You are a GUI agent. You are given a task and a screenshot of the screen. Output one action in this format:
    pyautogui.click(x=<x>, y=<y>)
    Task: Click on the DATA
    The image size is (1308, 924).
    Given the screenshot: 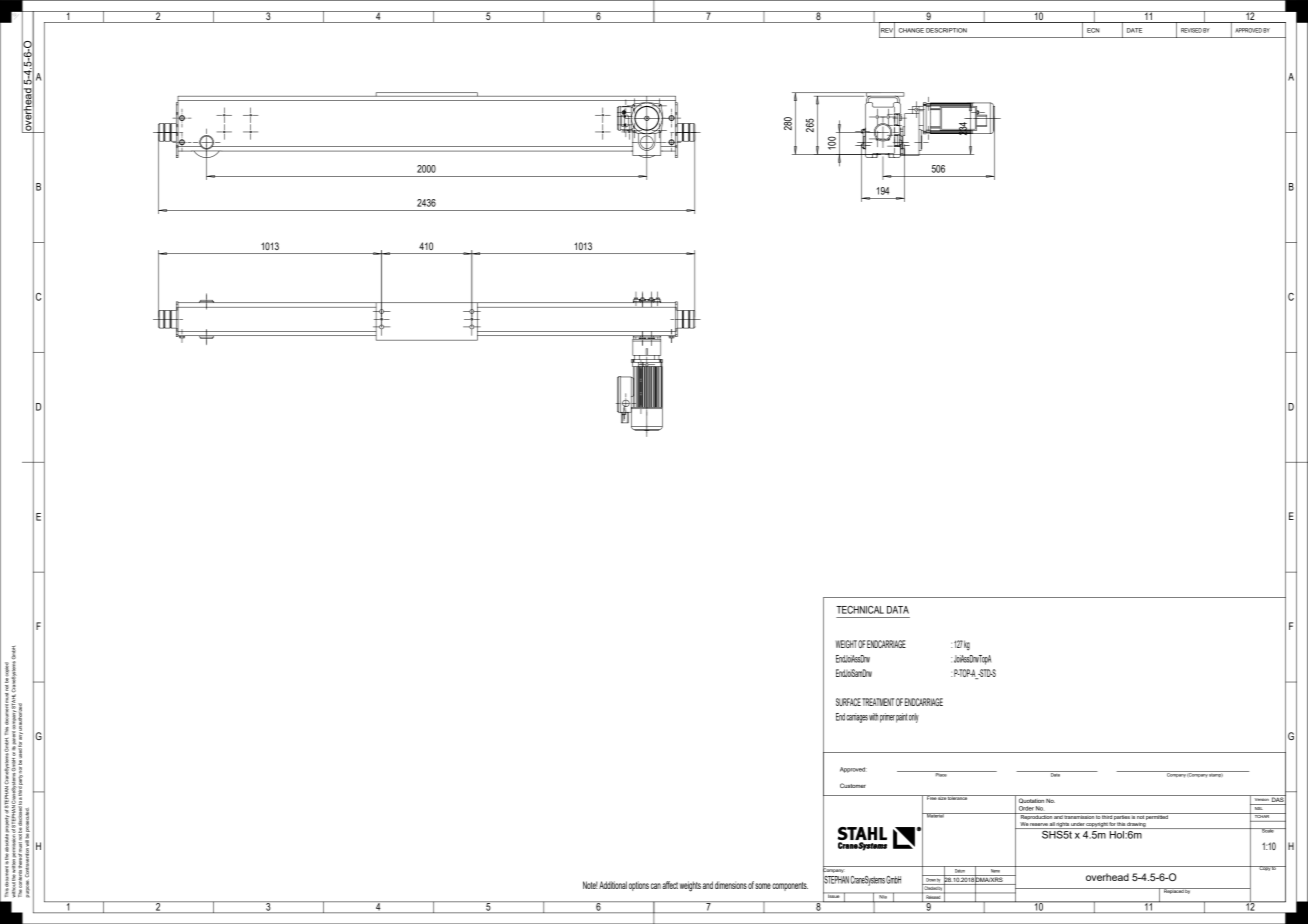 What is the action you would take?
    pyautogui.click(x=898, y=610)
